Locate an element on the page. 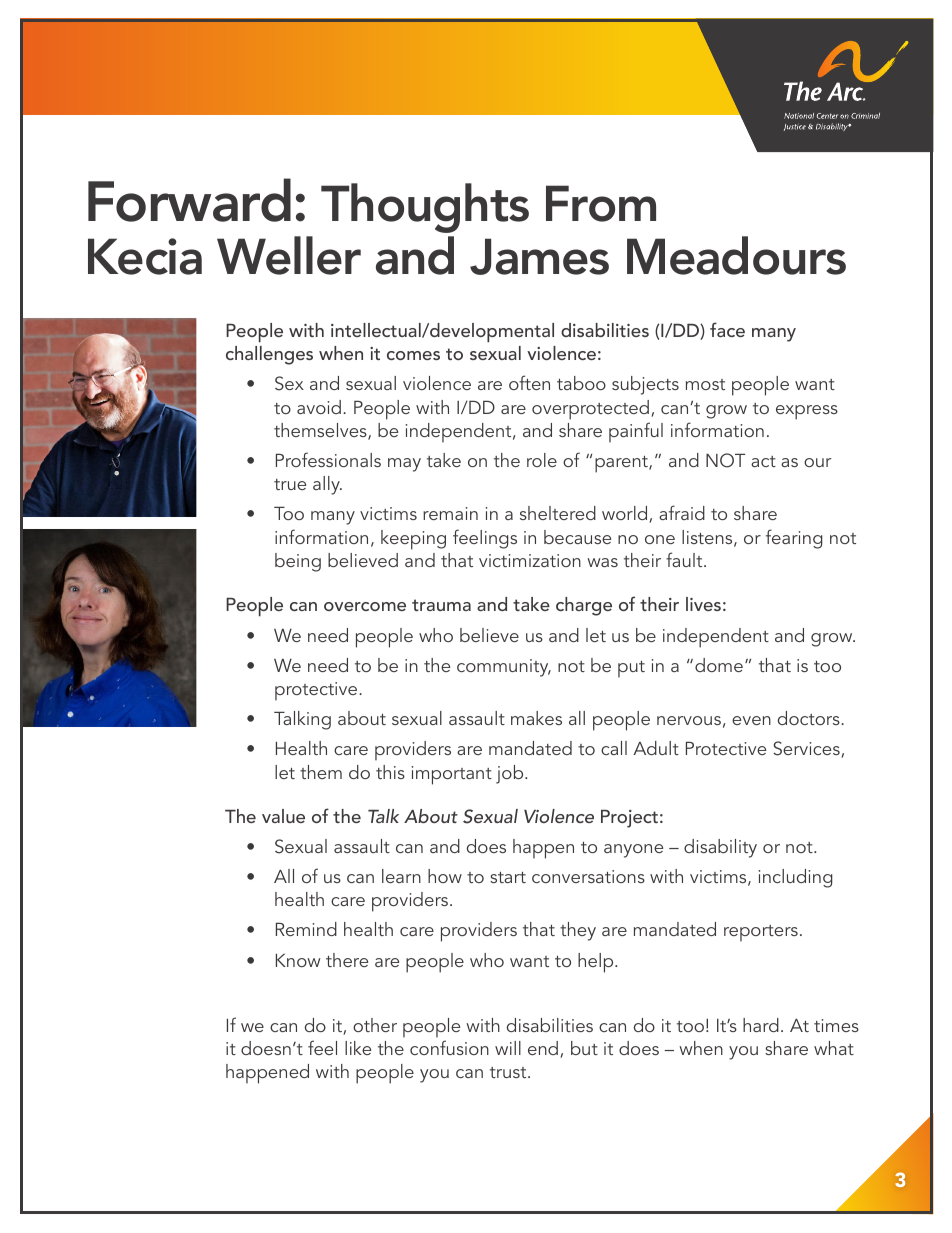  hard is located at coordinates (761, 1025).
